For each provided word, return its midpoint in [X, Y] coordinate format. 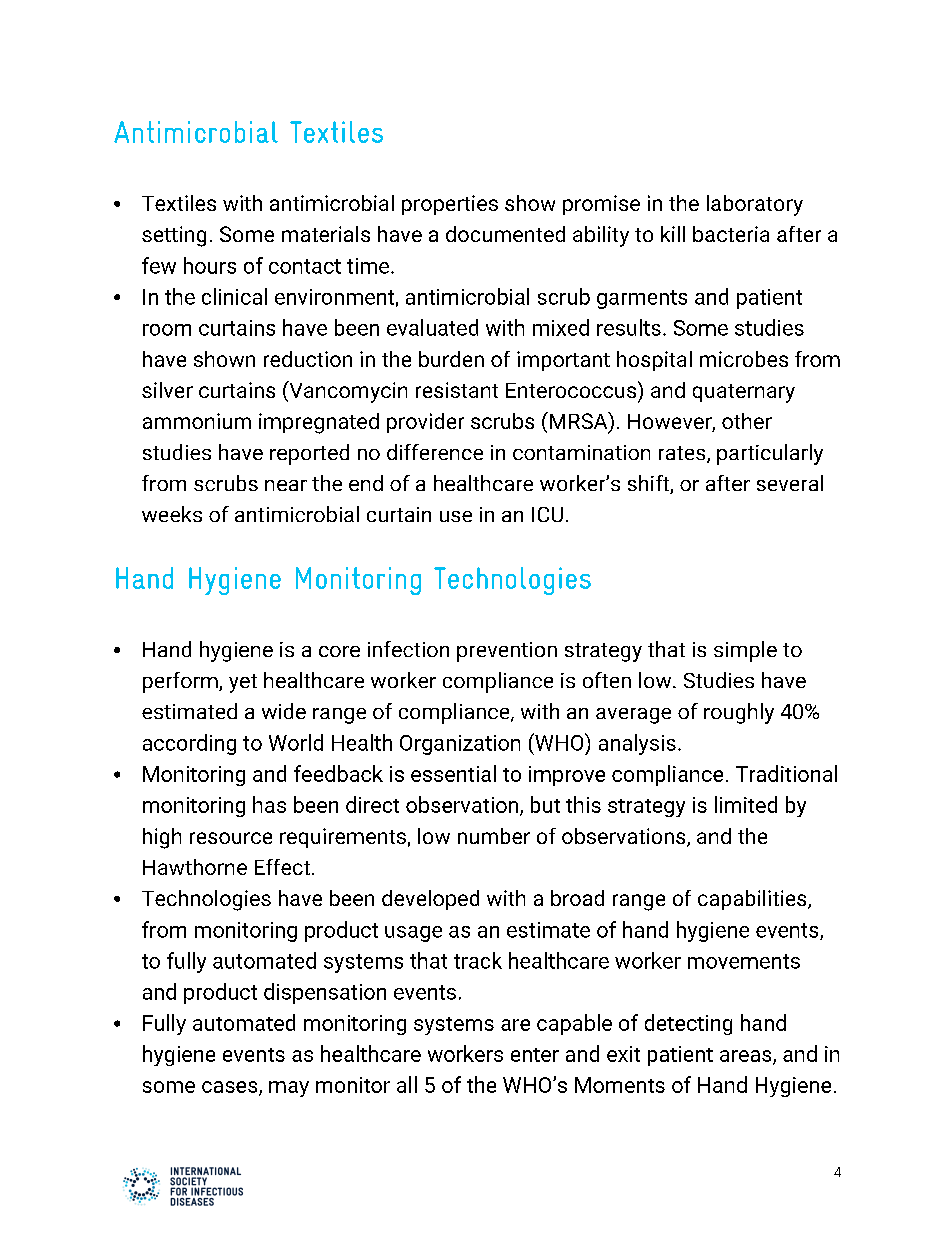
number [494, 836]
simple [745, 651]
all [407, 1084]
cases [231, 1088]
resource [231, 838]
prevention [507, 652]
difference [435, 452]
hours [210, 265]
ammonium [197, 421]
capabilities [753, 900]
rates [683, 454]
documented [505, 234]
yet [243, 683]
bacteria [731, 234]
